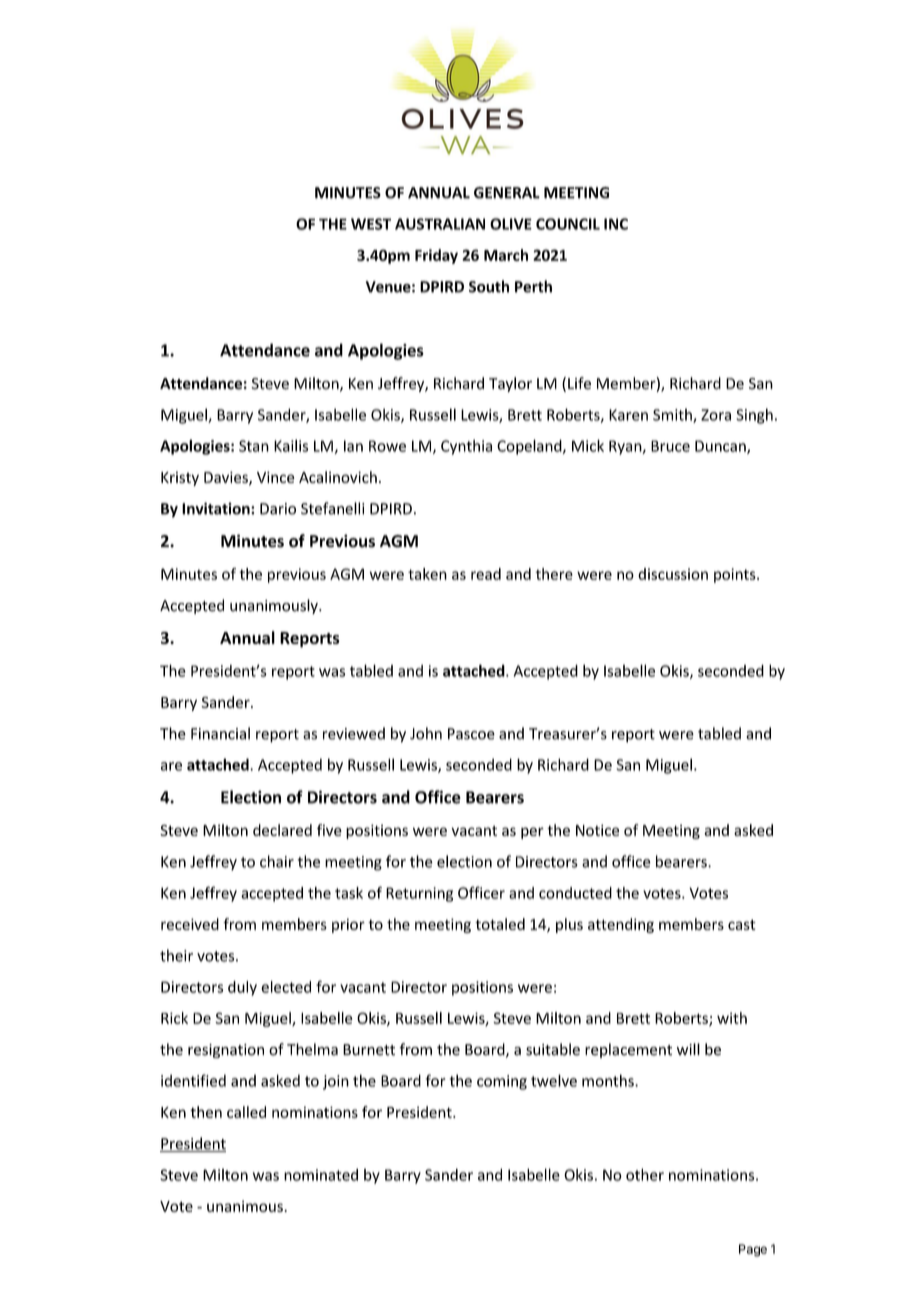  I want to click on AUSTRALIAN, so click(440, 224).
